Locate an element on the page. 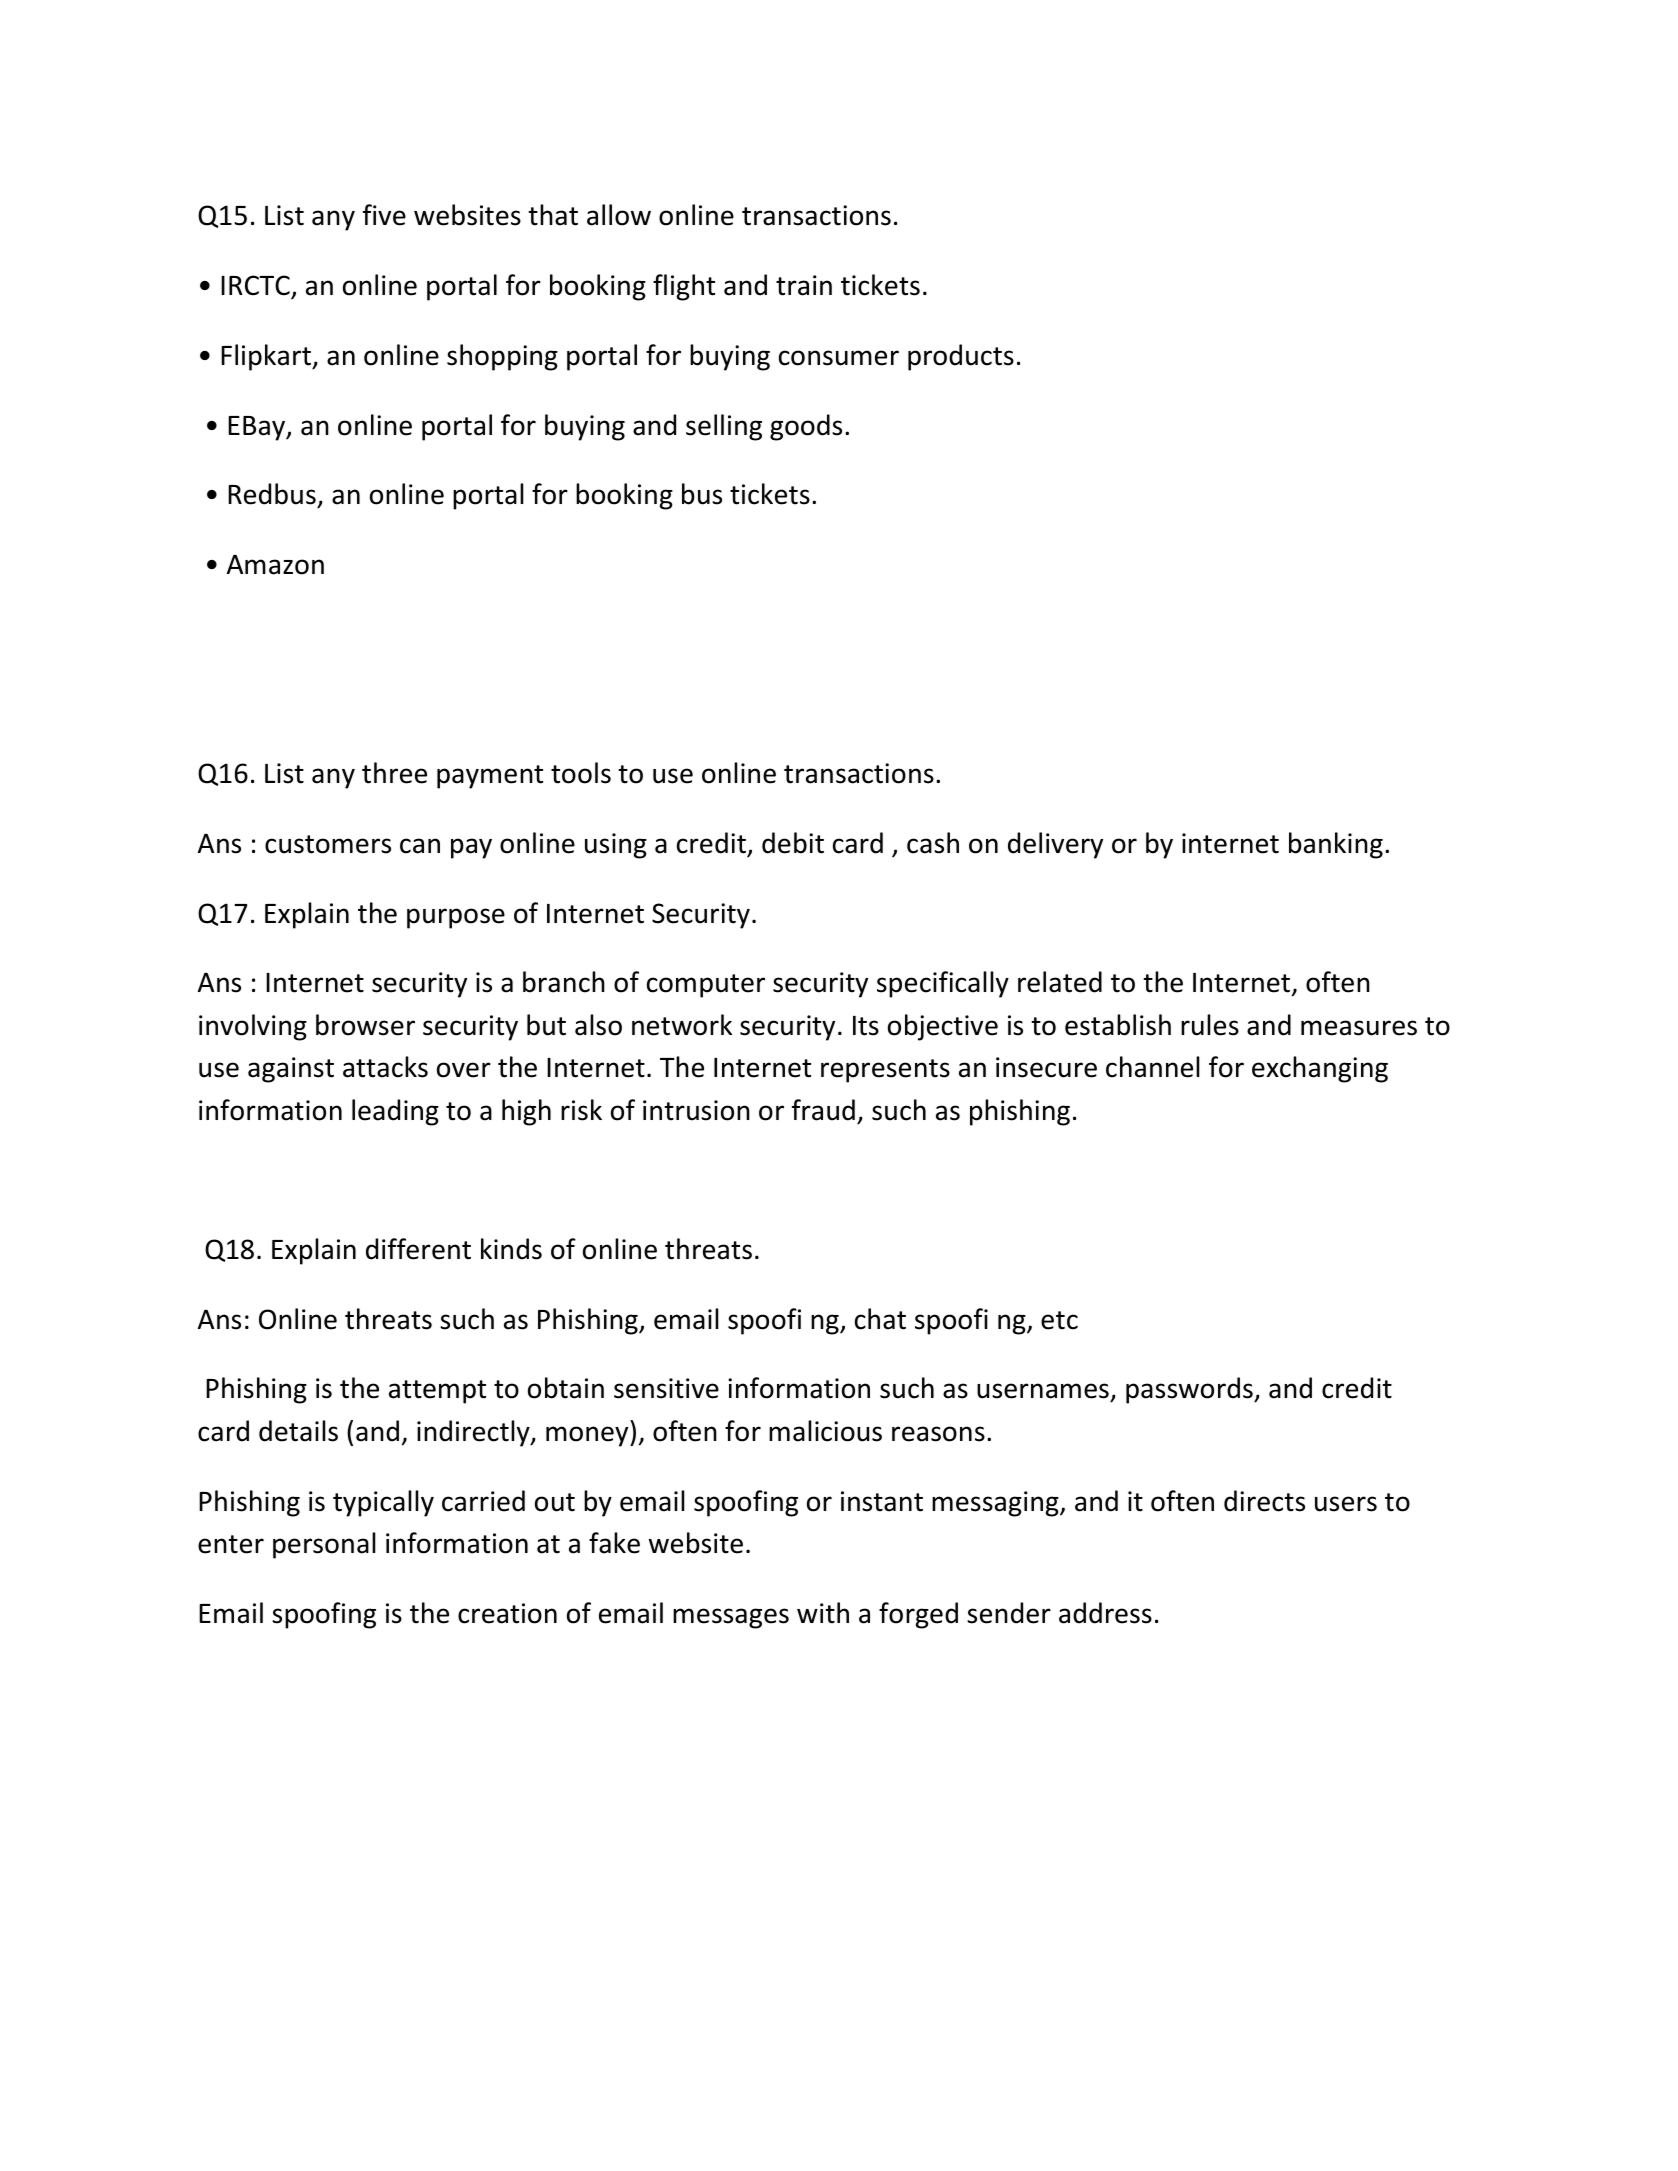  with is located at coordinates (823, 1613).
